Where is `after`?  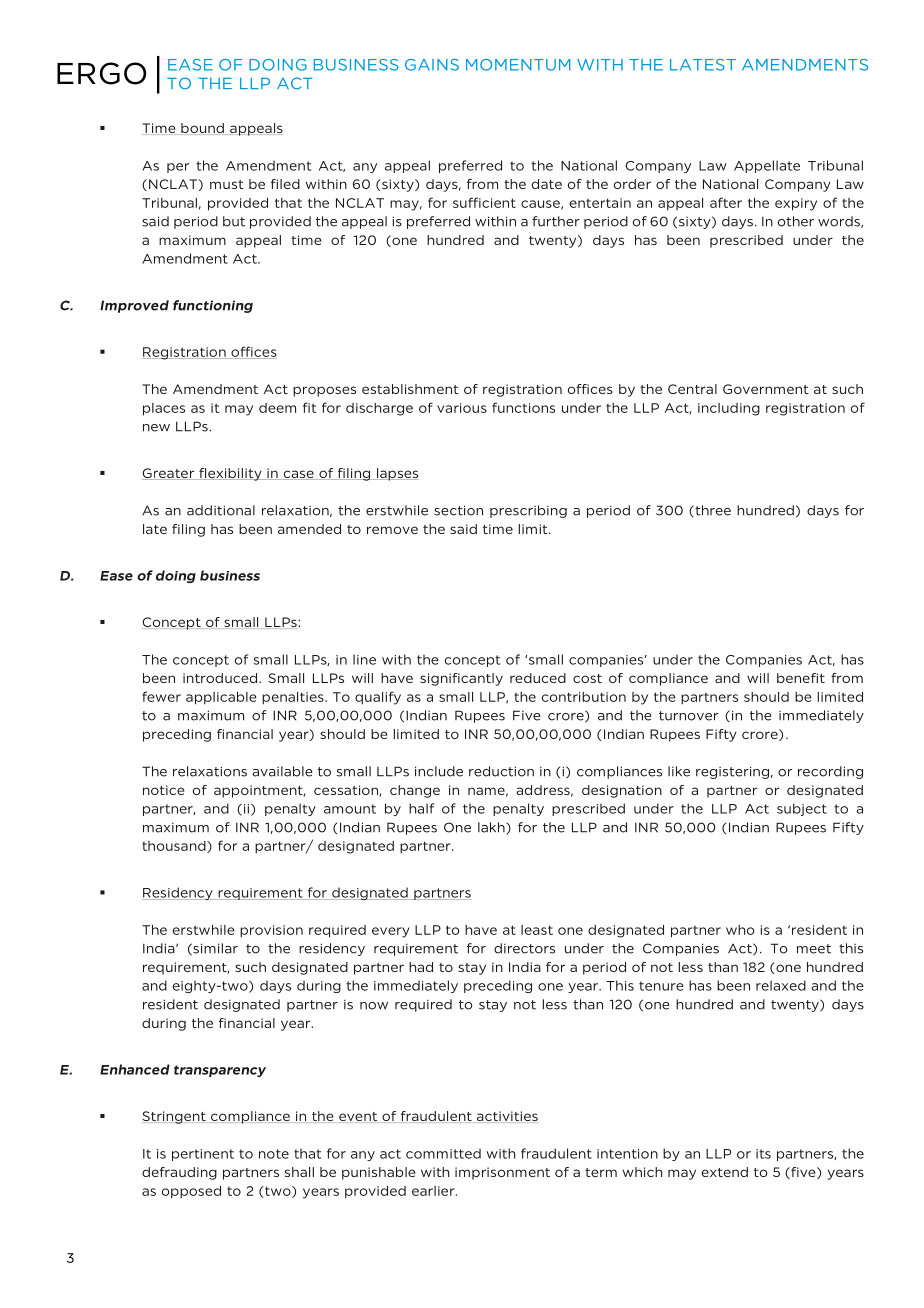
after is located at coordinates (726, 202).
